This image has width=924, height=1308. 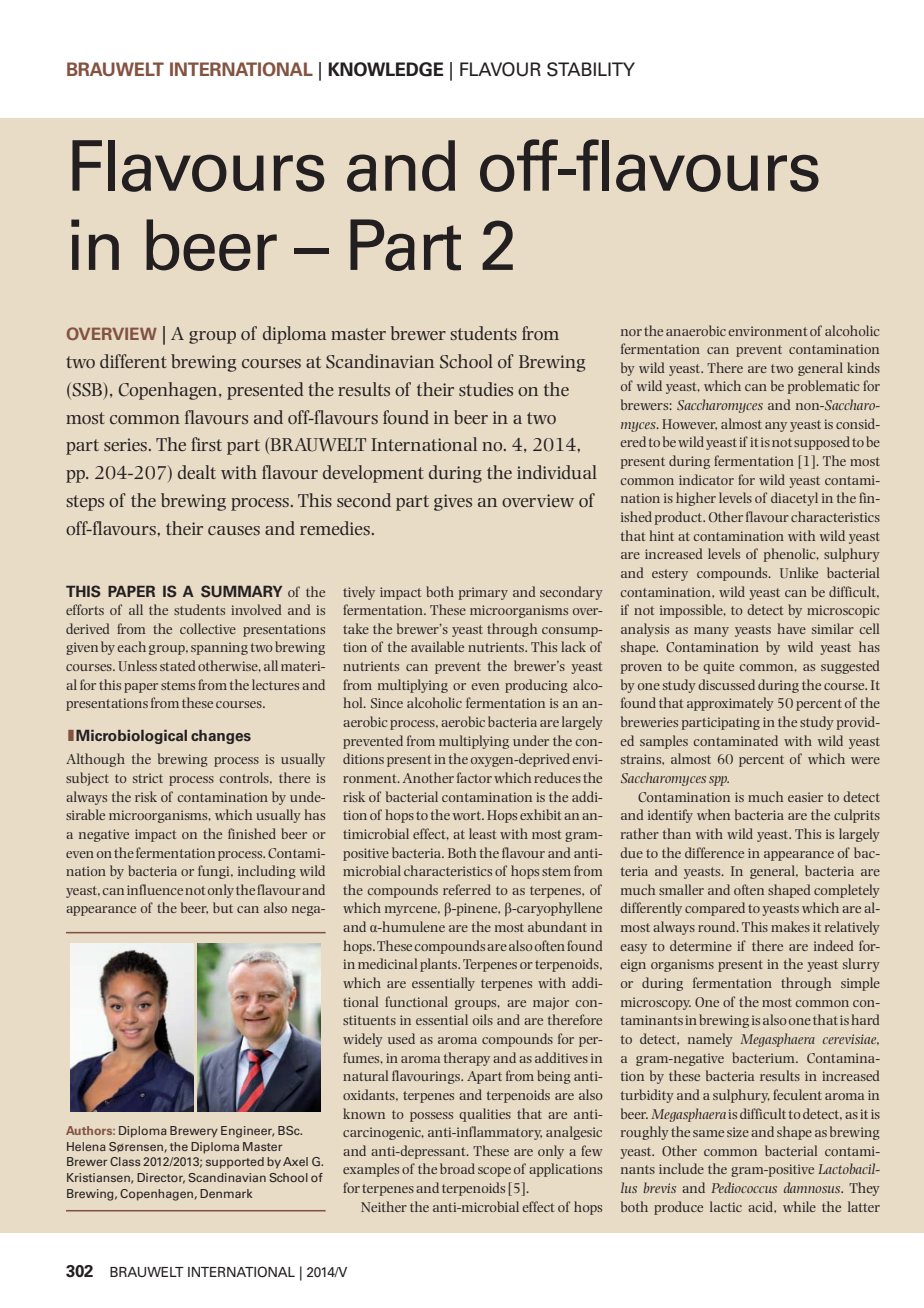 What do you see at coordinates (125, 1161) in the image?
I see `Class` at bounding box center [125, 1161].
